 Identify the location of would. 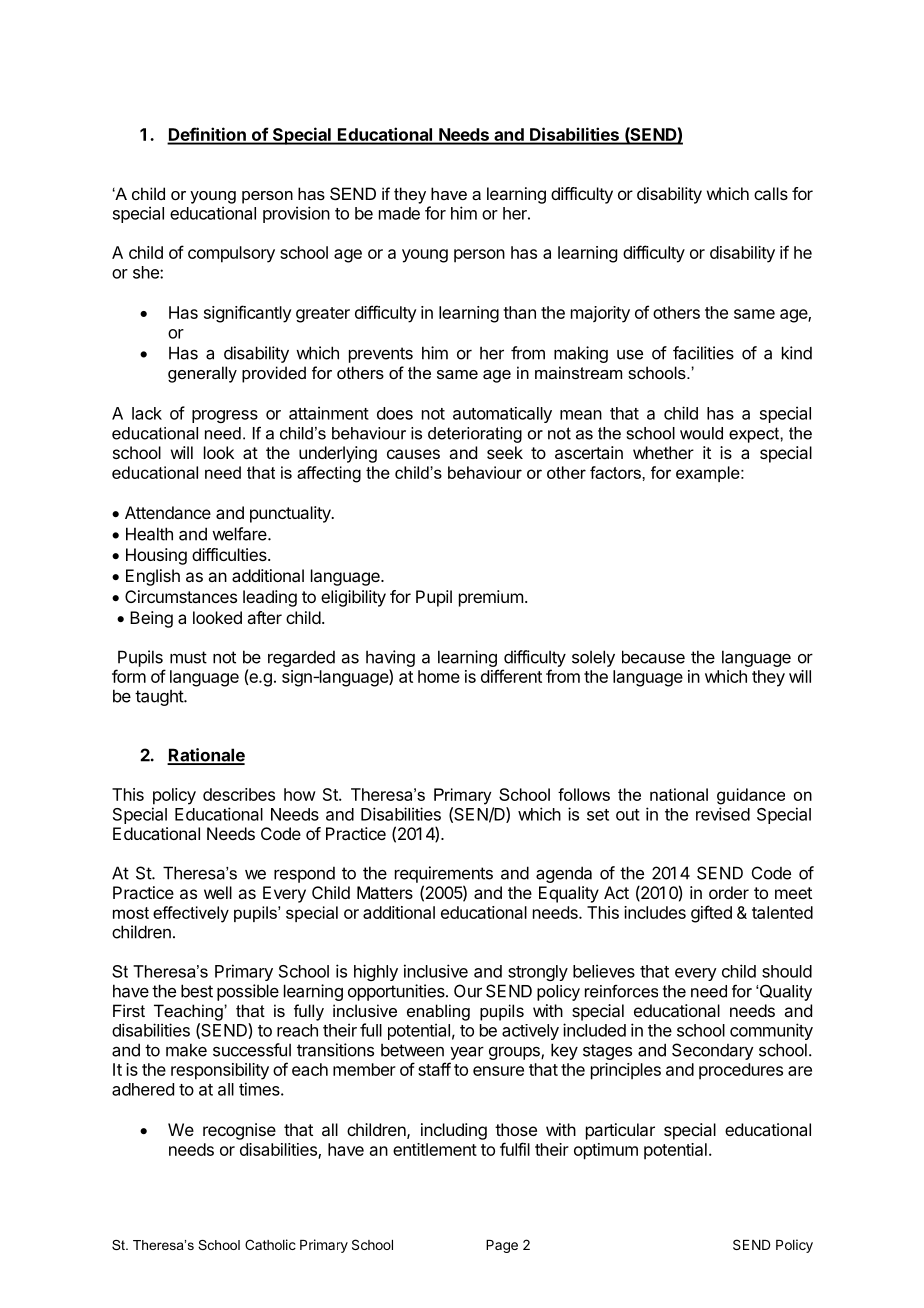
(701, 433).
